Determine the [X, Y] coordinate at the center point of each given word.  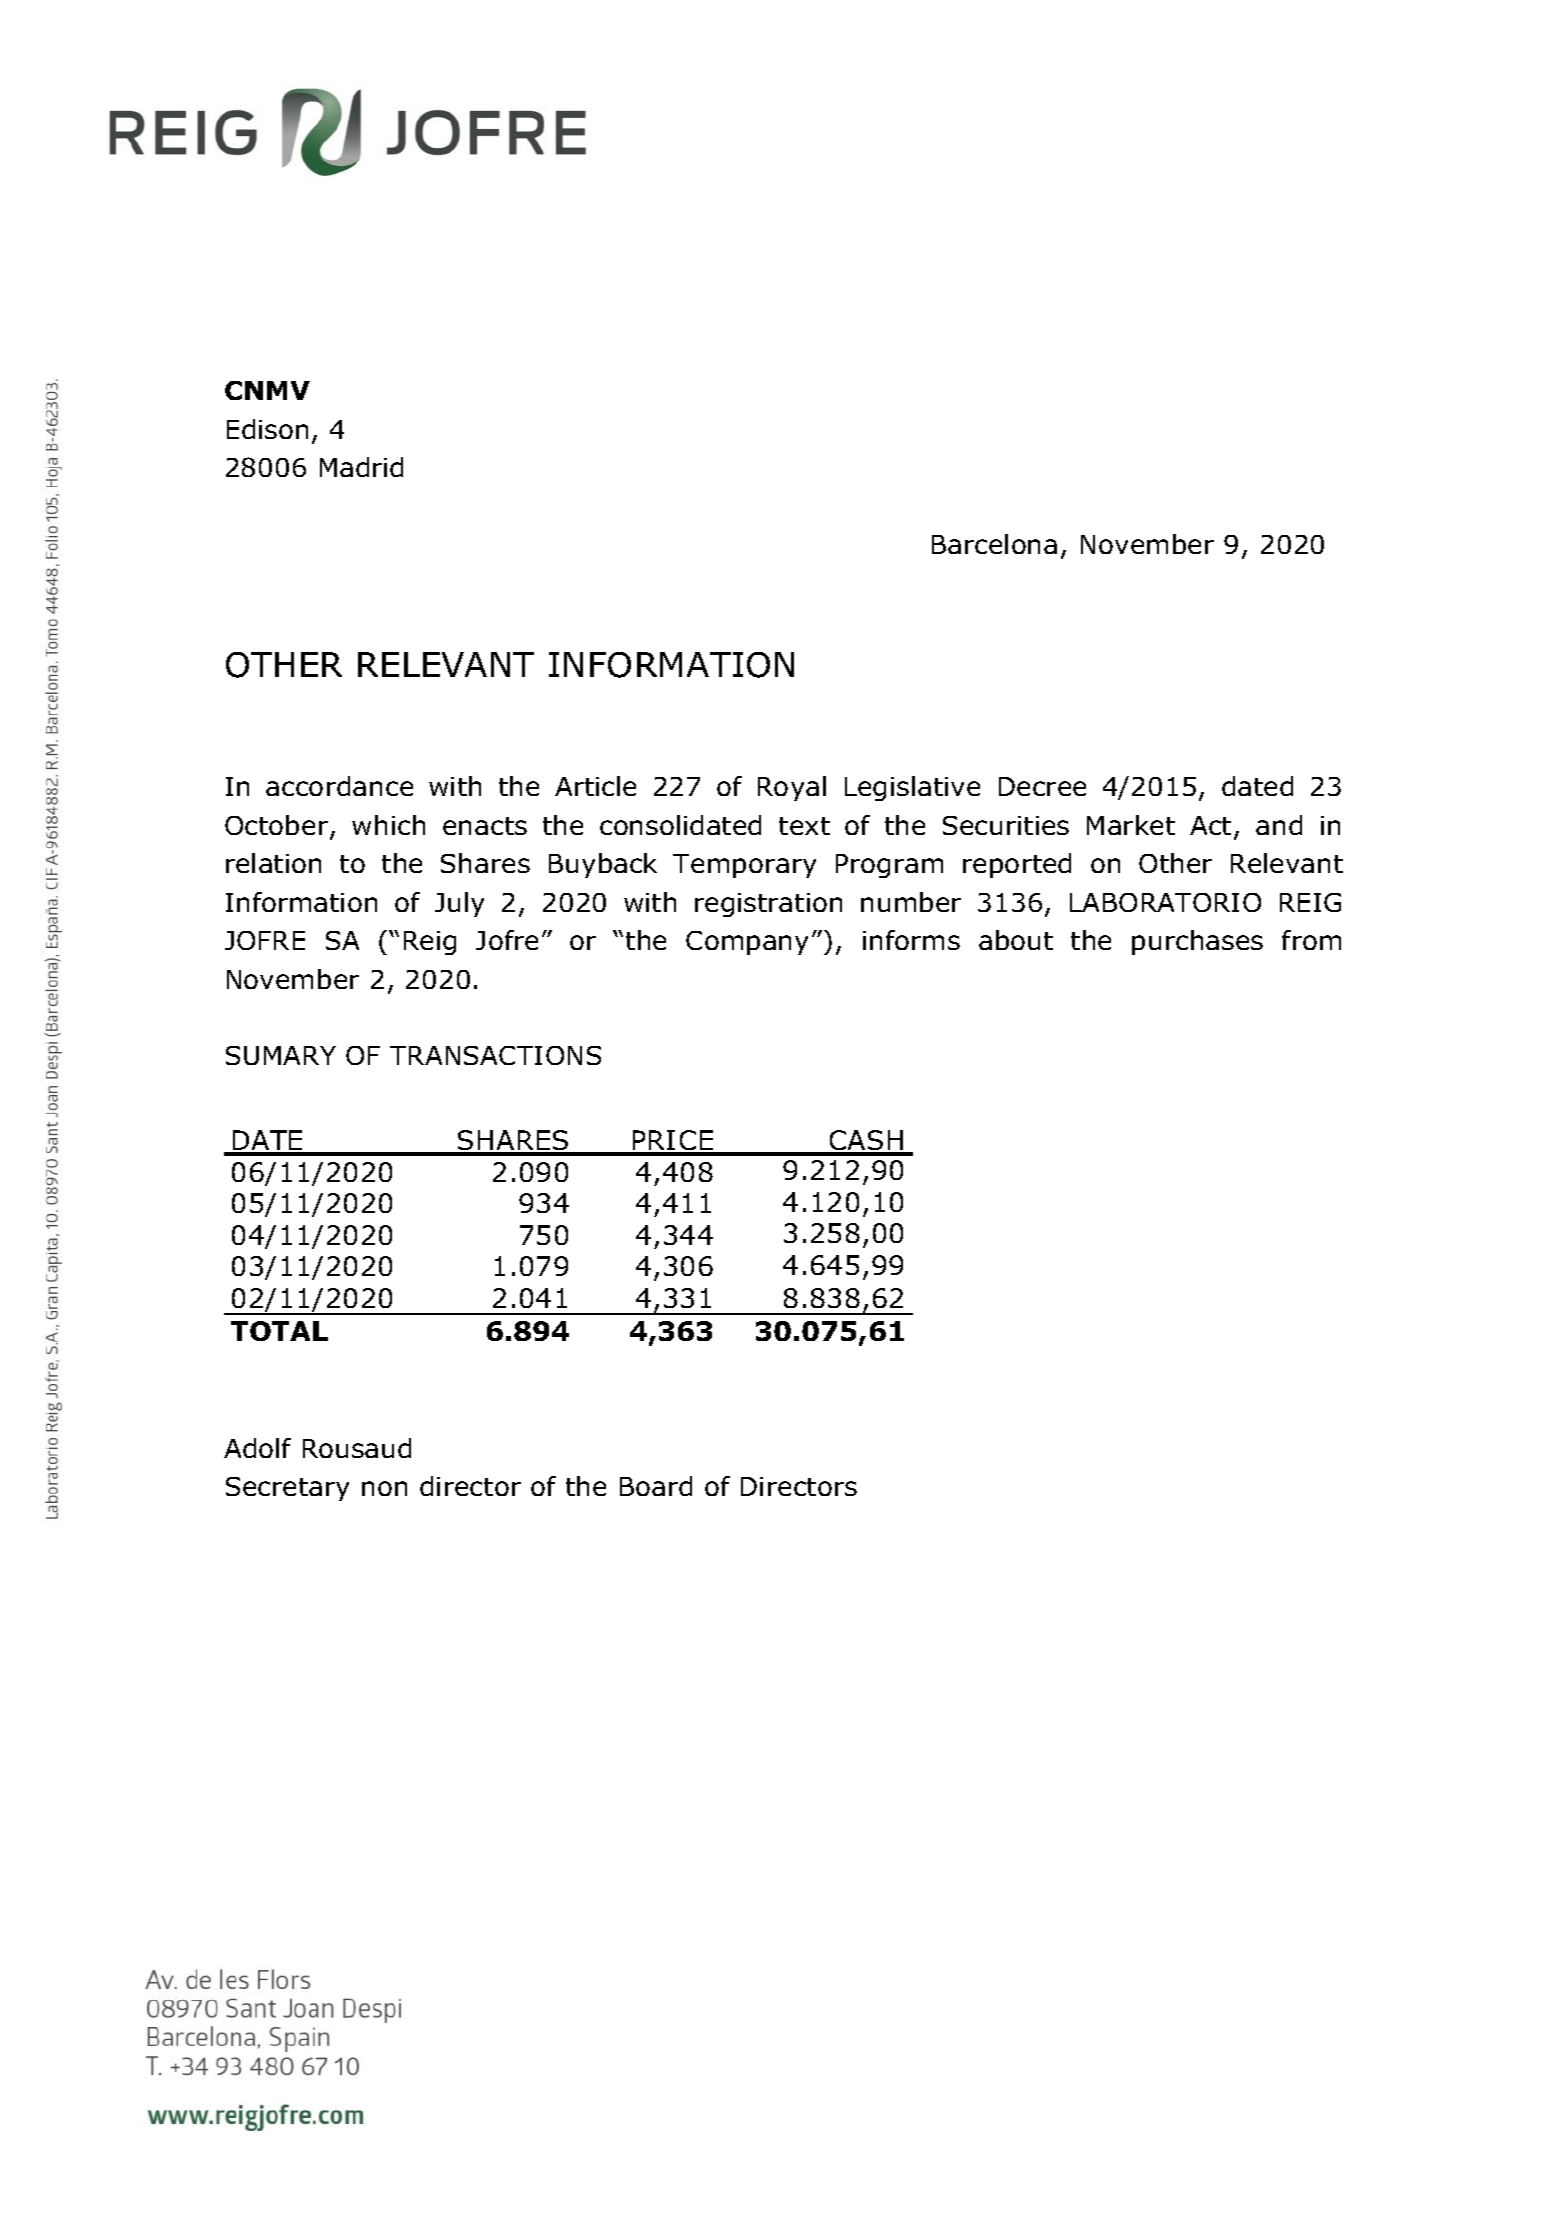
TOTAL [279, 1331]
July [459, 904]
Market [1131, 825]
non [384, 1488]
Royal [792, 788]
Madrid [361, 467]
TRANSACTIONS [495, 1055]
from [1311, 940]
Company [747, 943]
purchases [1197, 942]
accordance [339, 786]
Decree [1042, 786]
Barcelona [994, 544]
